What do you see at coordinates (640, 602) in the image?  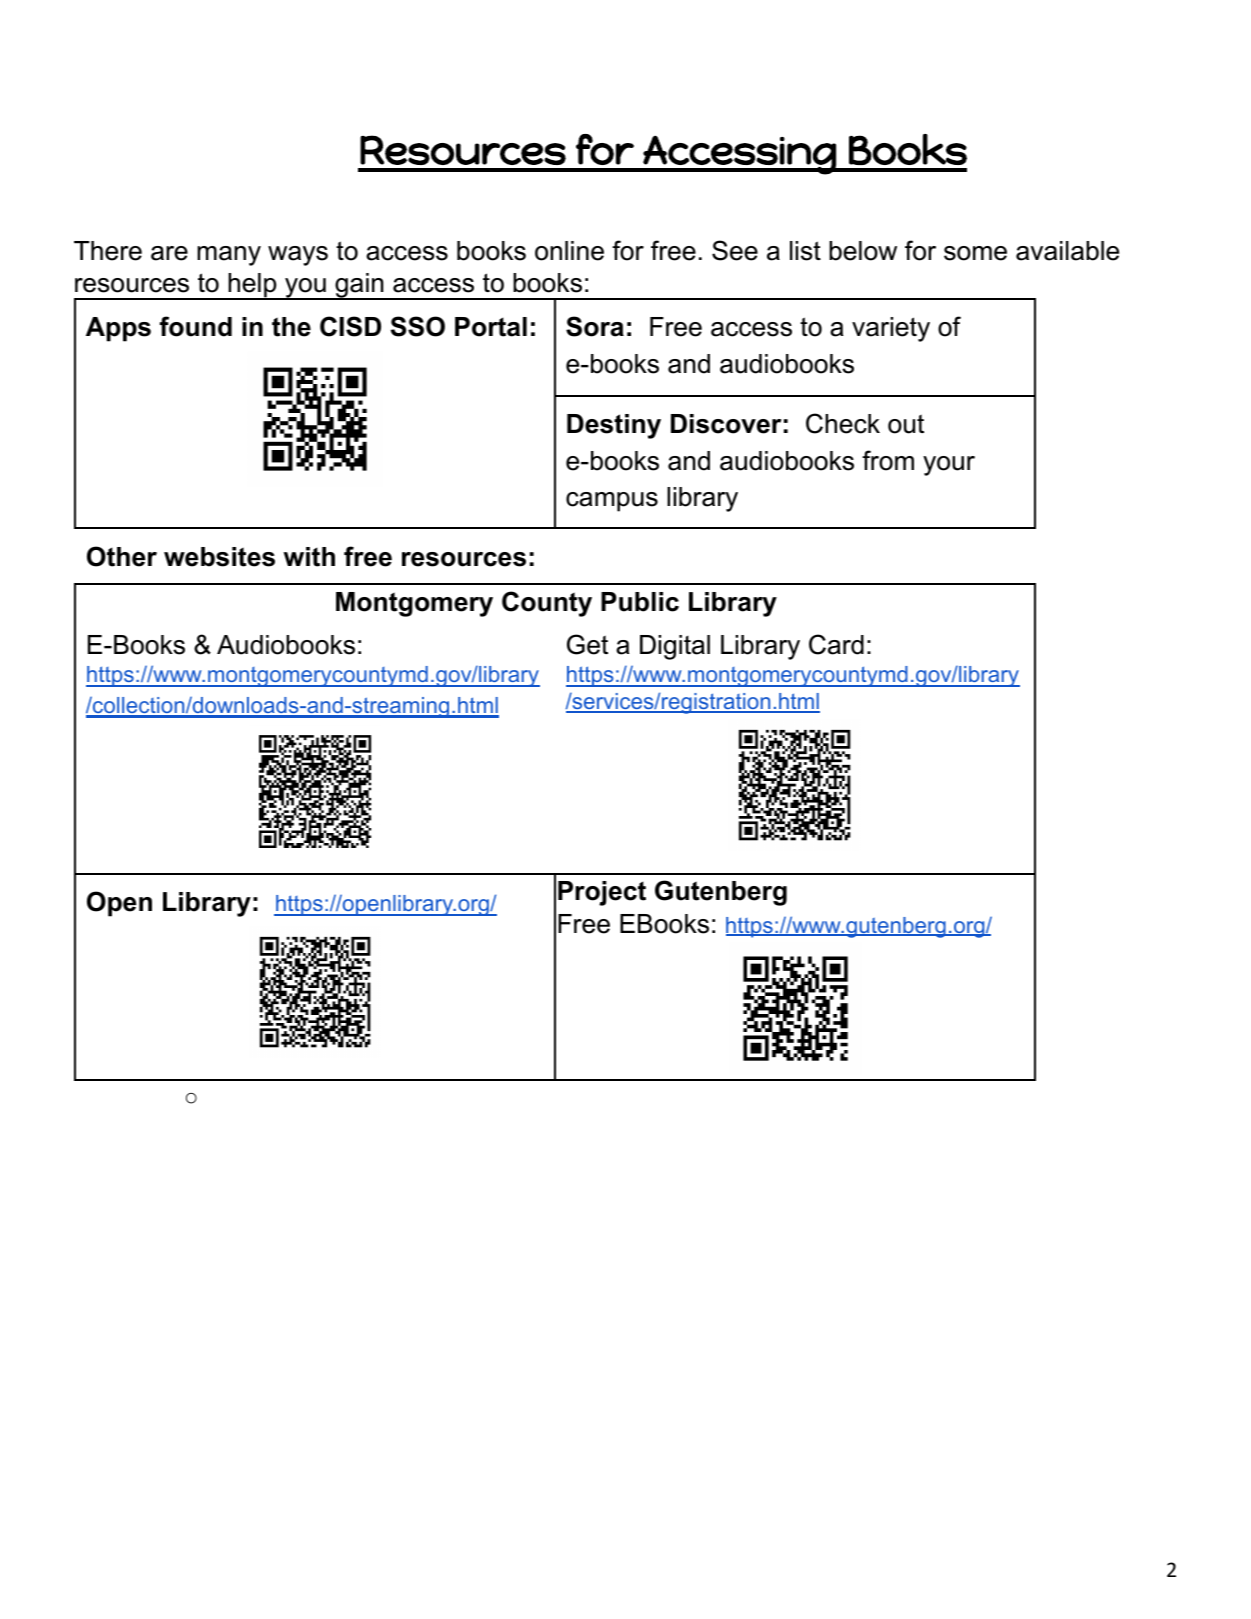 I see `Public` at bounding box center [640, 602].
